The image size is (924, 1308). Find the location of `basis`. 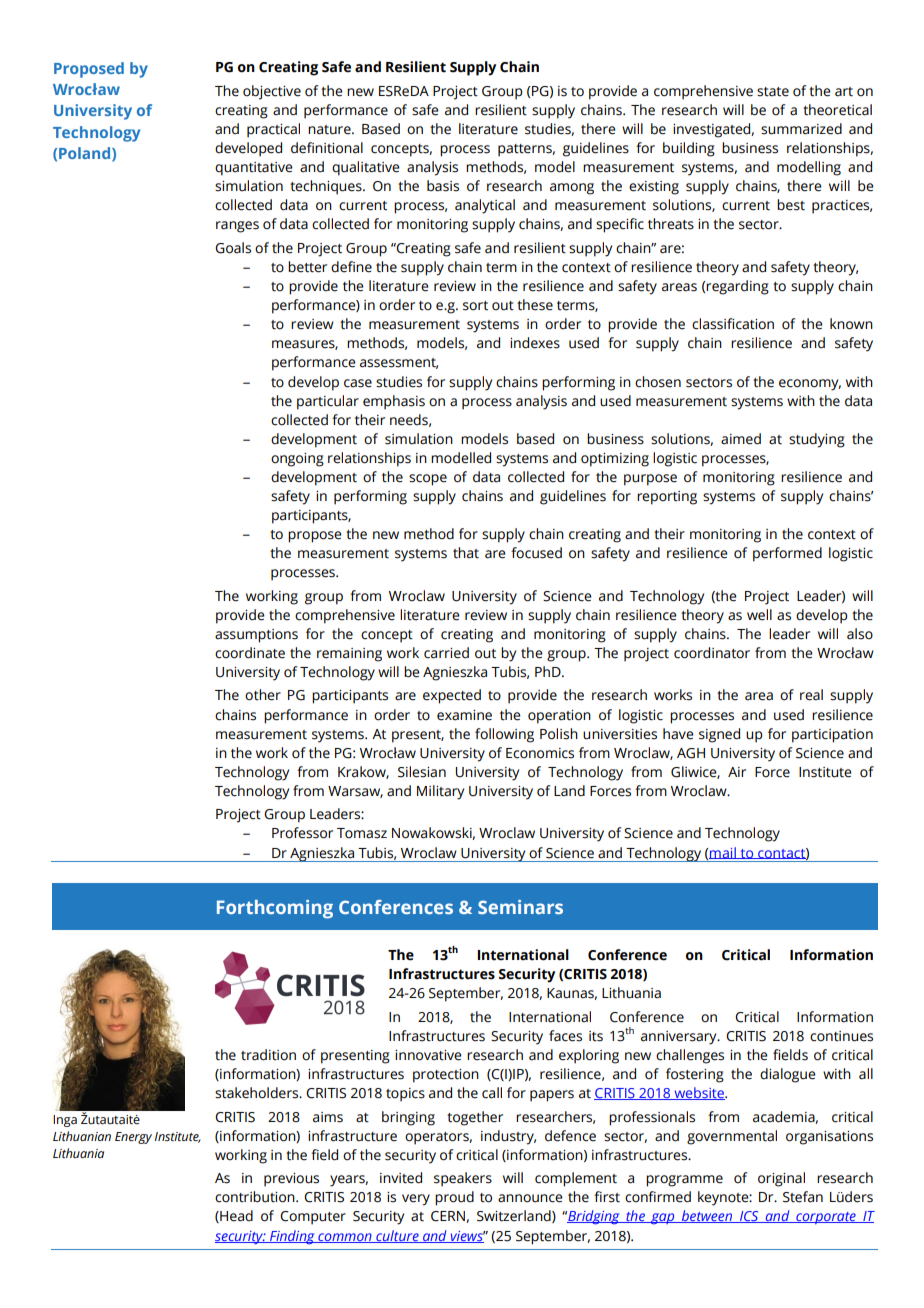

basis is located at coordinates (443, 186).
